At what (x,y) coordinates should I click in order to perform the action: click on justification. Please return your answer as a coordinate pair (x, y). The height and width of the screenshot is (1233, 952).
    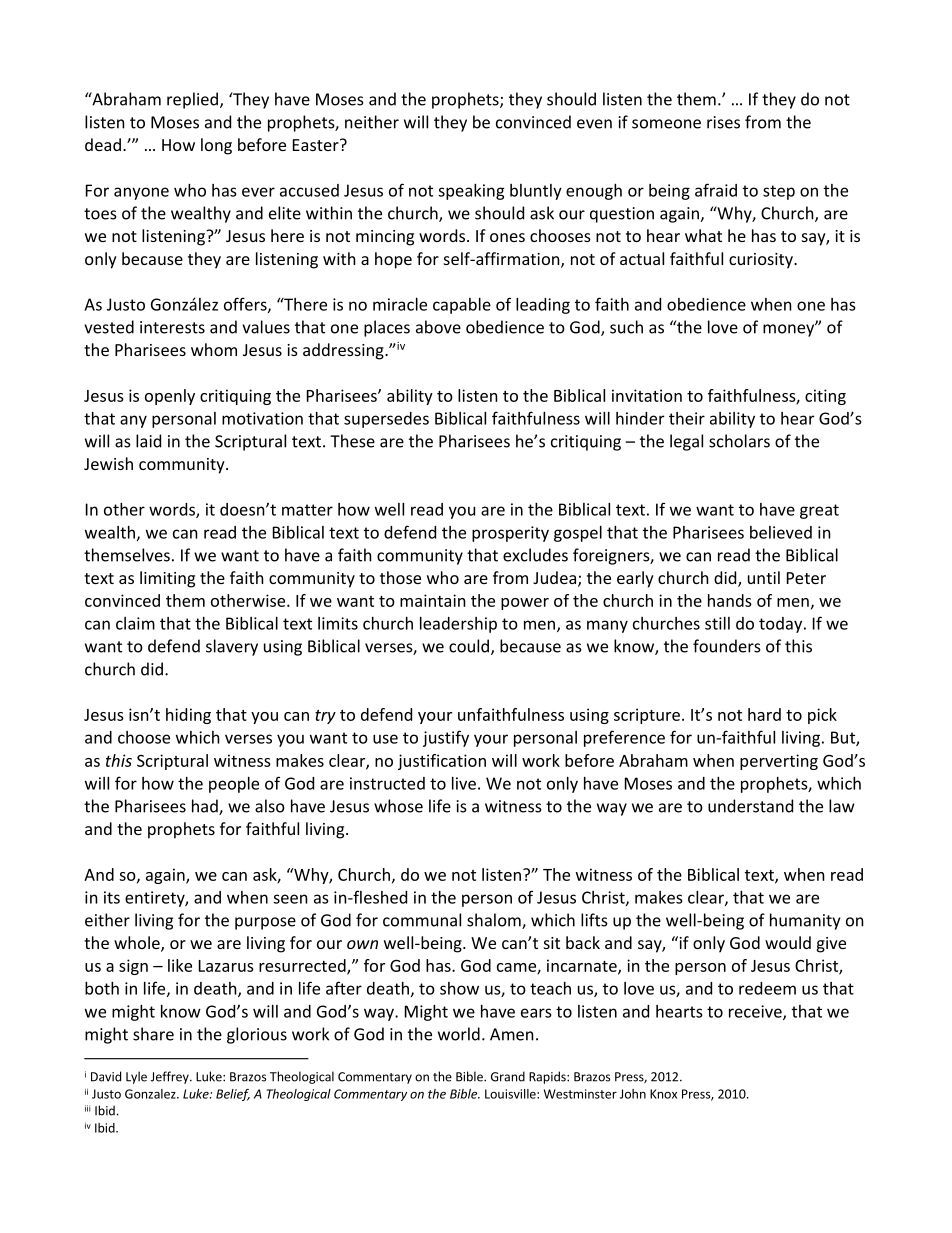
    Looking at the image, I should click on (442, 762).
